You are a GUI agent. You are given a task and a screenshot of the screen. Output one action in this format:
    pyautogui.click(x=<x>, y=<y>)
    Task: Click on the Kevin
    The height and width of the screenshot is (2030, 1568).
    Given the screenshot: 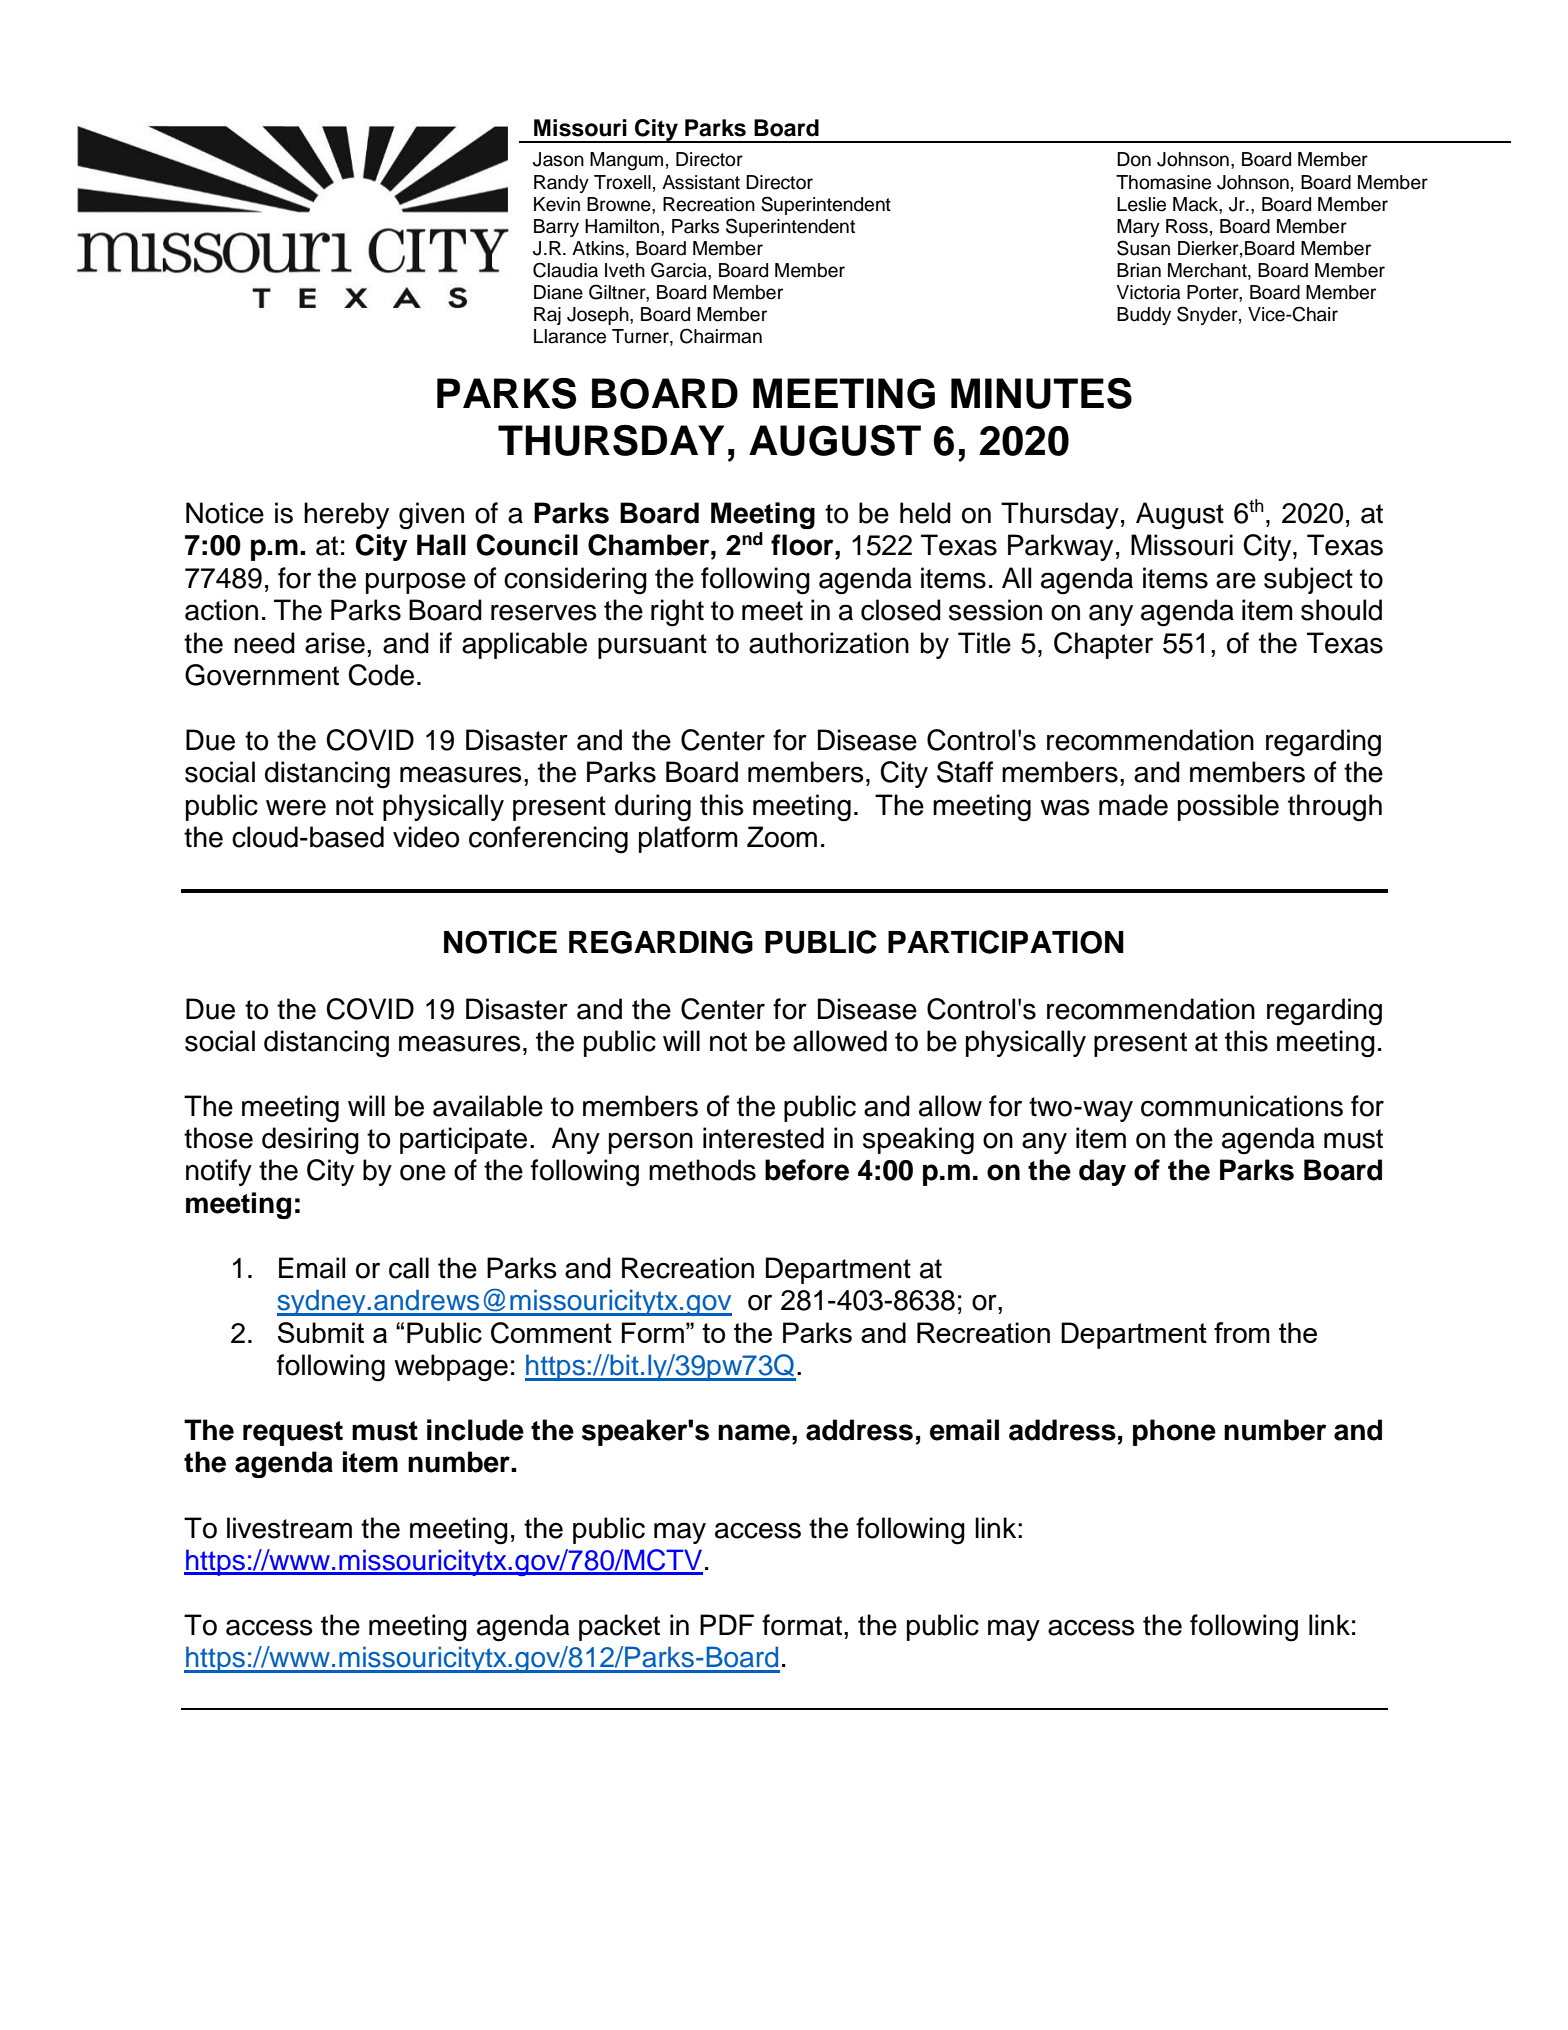 What is the action you would take?
    pyautogui.click(x=557, y=204)
